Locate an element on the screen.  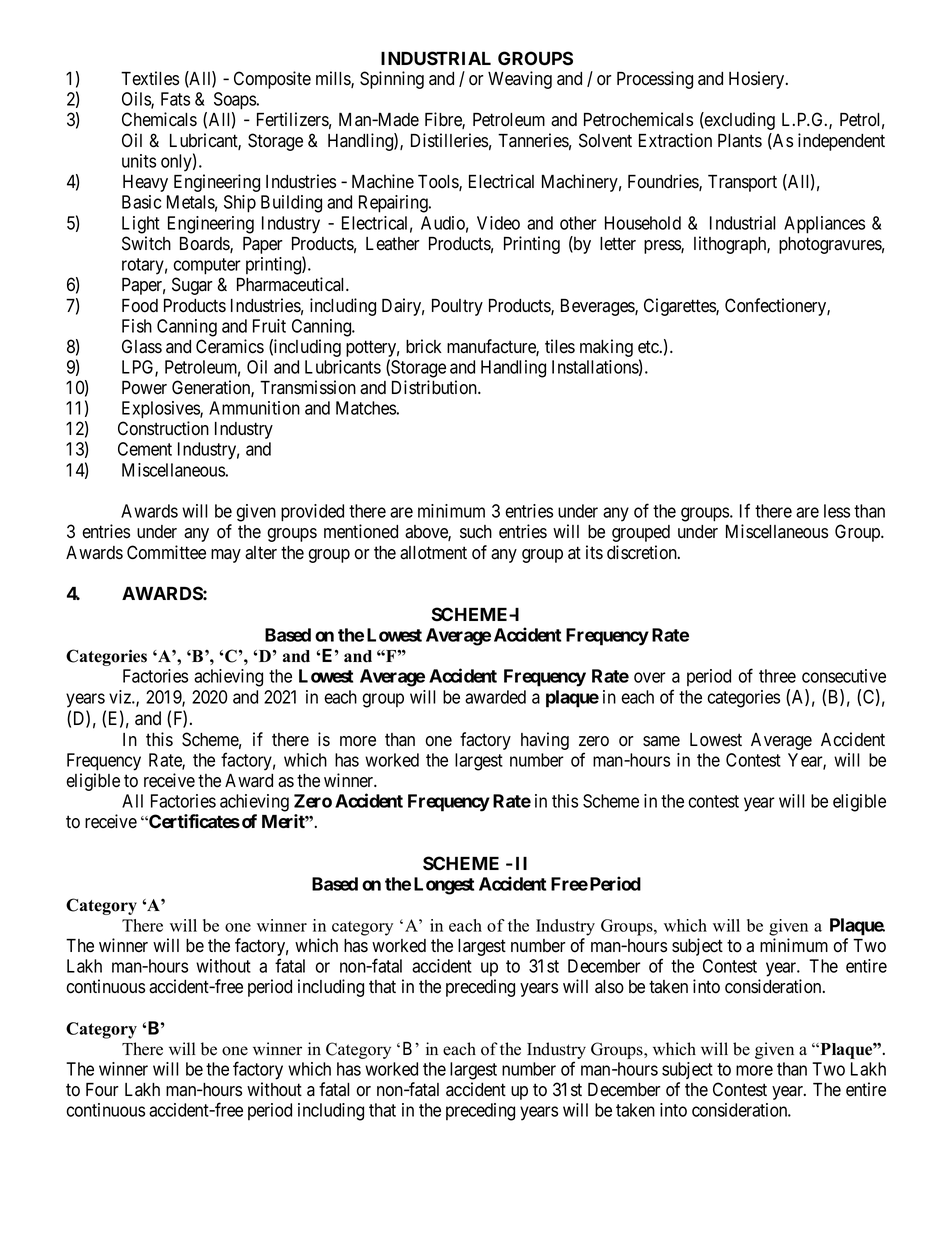
Cement is located at coordinates (145, 449).
